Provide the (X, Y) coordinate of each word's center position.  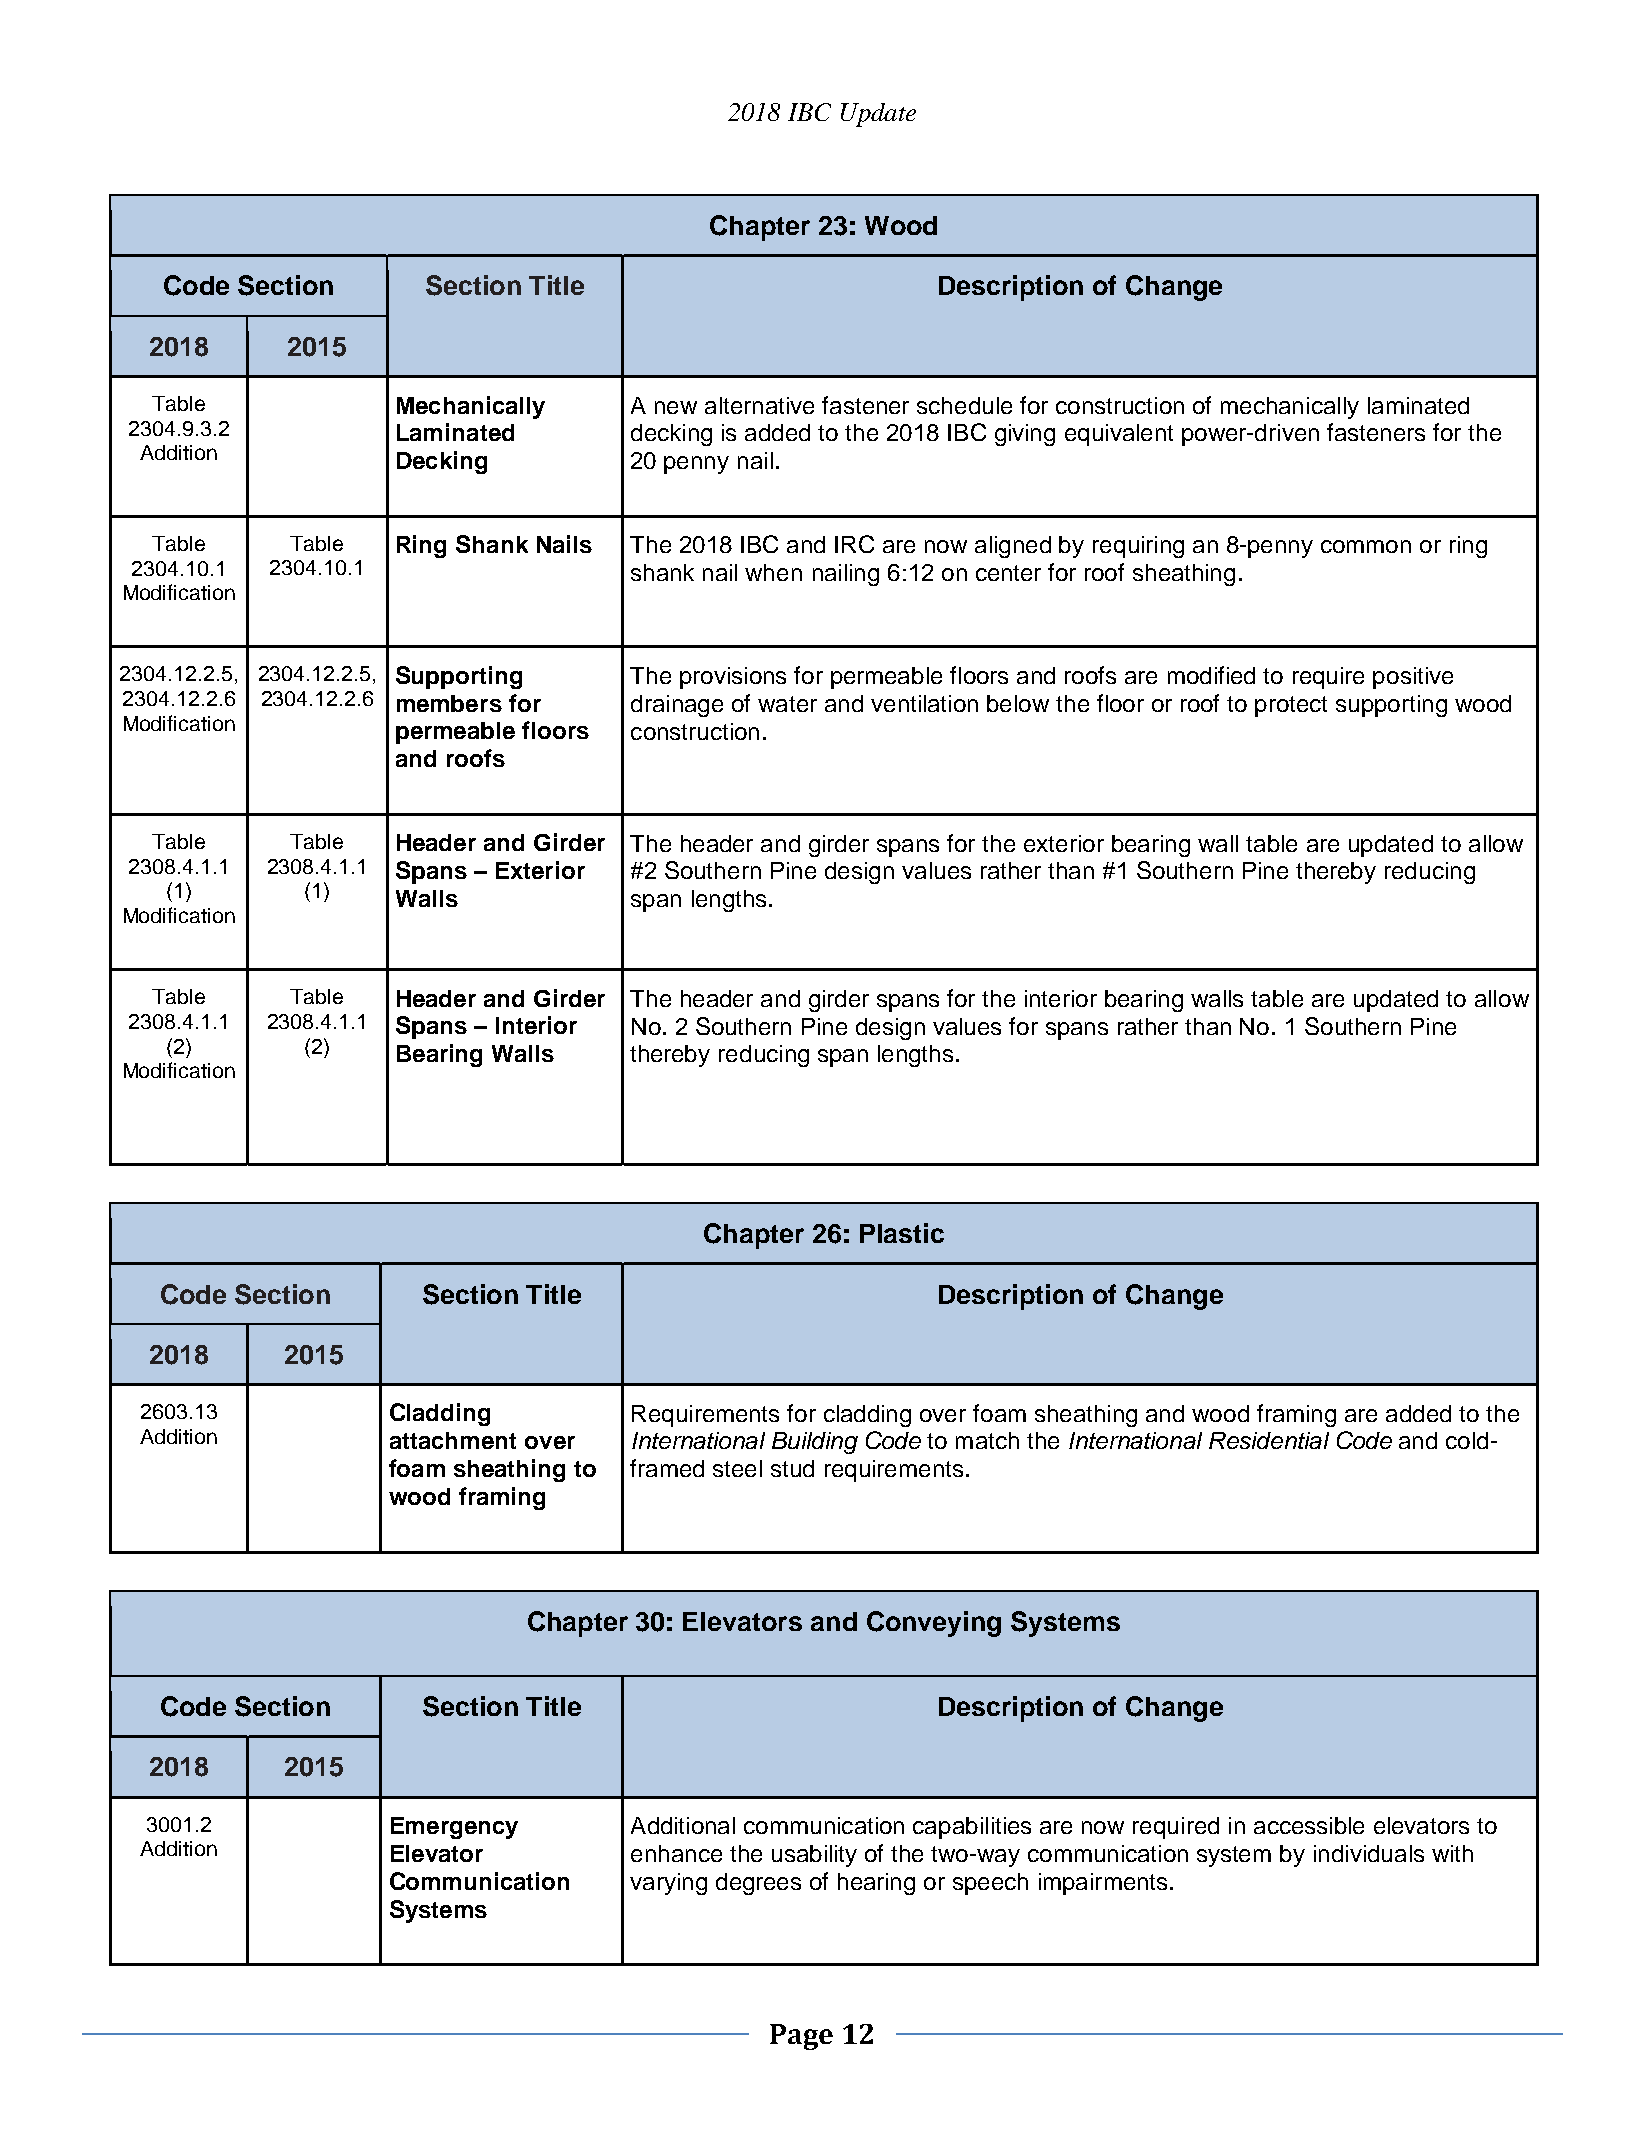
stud (792, 1468)
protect (1291, 706)
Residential (1269, 1440)
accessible (1309, 1825)
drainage (677, 706)
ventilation (924, 703)
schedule (964, 405)
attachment (453, 1440)
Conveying (934, 1624)
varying (668, 1884)
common (1366, 546)
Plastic (902, 1233)
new (676, 407)
